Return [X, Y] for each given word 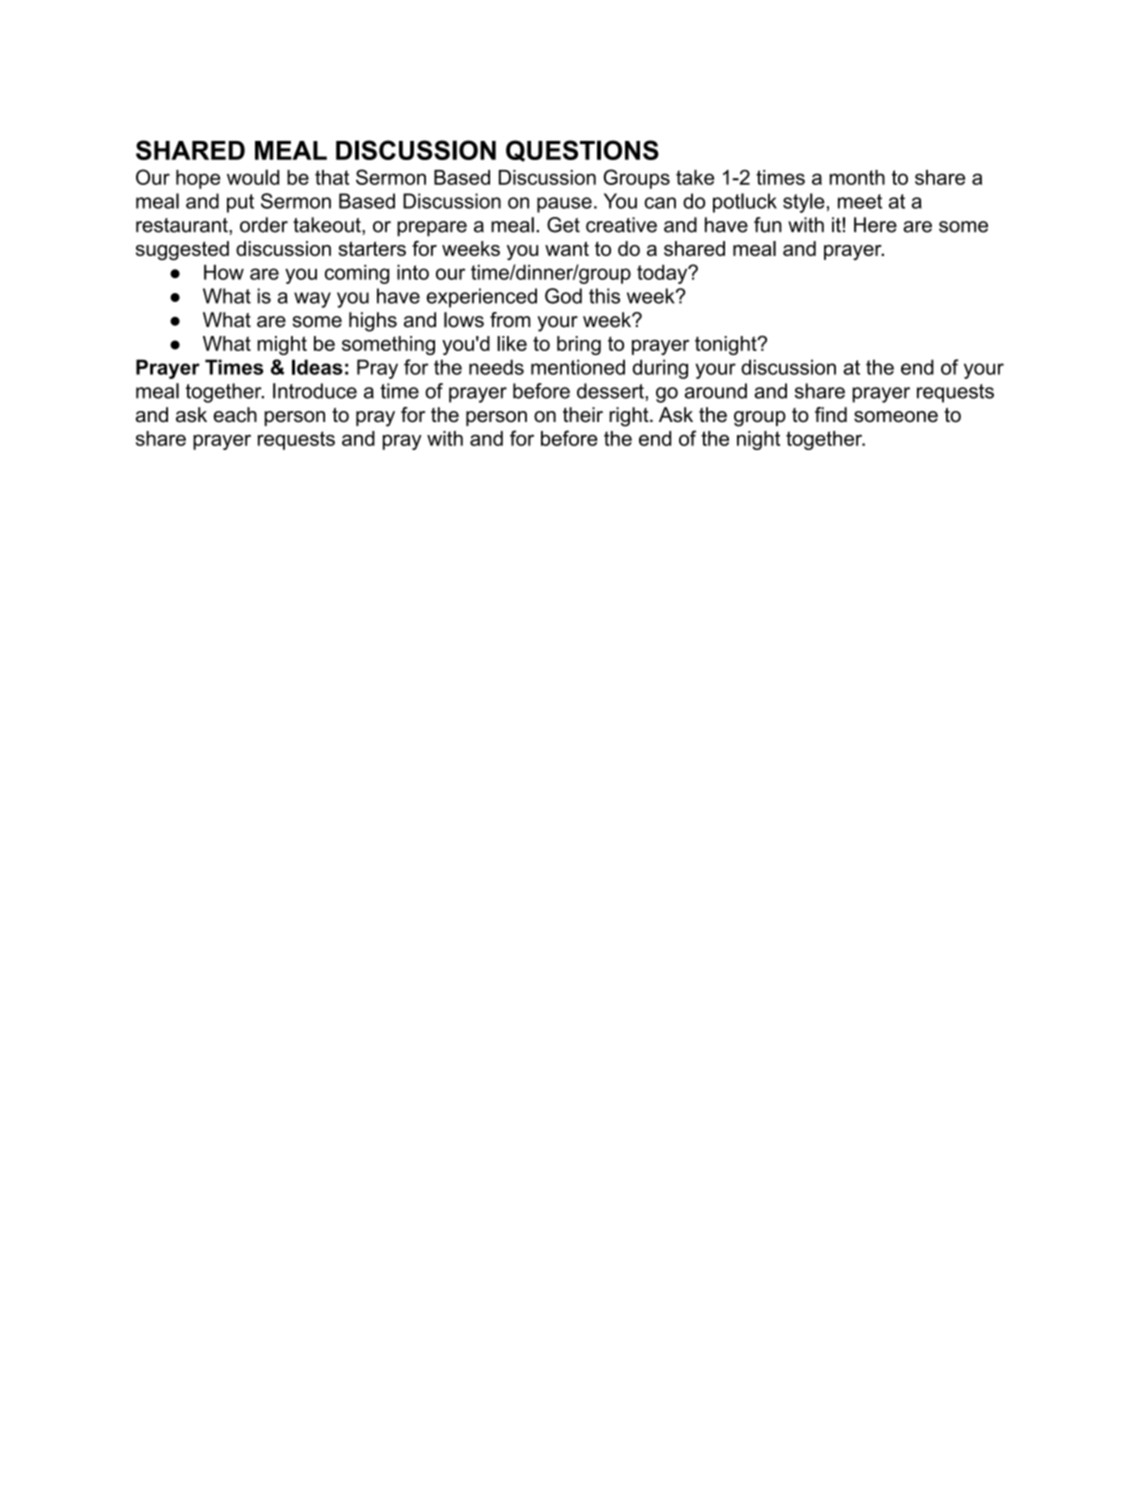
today [663, 274]
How [224, 272]
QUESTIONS [582, 151]
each [235, 415]
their [583, 415]
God [563, 296]
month [857, 177]
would [253, 177]
